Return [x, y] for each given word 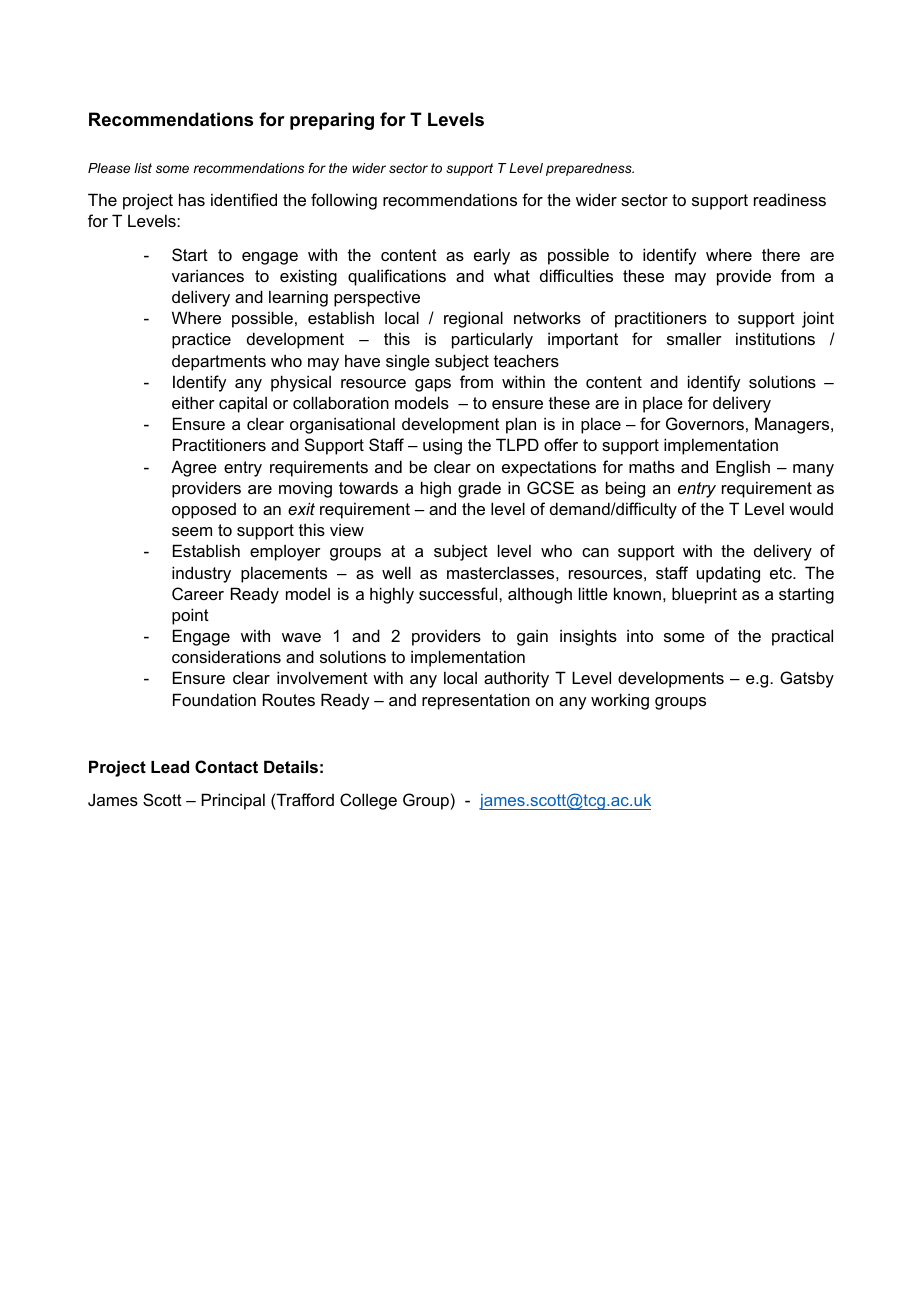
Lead [170, 766]
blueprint [704, 595]
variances [208, 275]
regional [473, 319]
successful [459, 593]
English [743, 468]
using [442, 446]
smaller [694, 339]
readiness [790, 199]
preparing [332, 121]
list [143, 168]
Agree [194, 468]
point [190, 616]
